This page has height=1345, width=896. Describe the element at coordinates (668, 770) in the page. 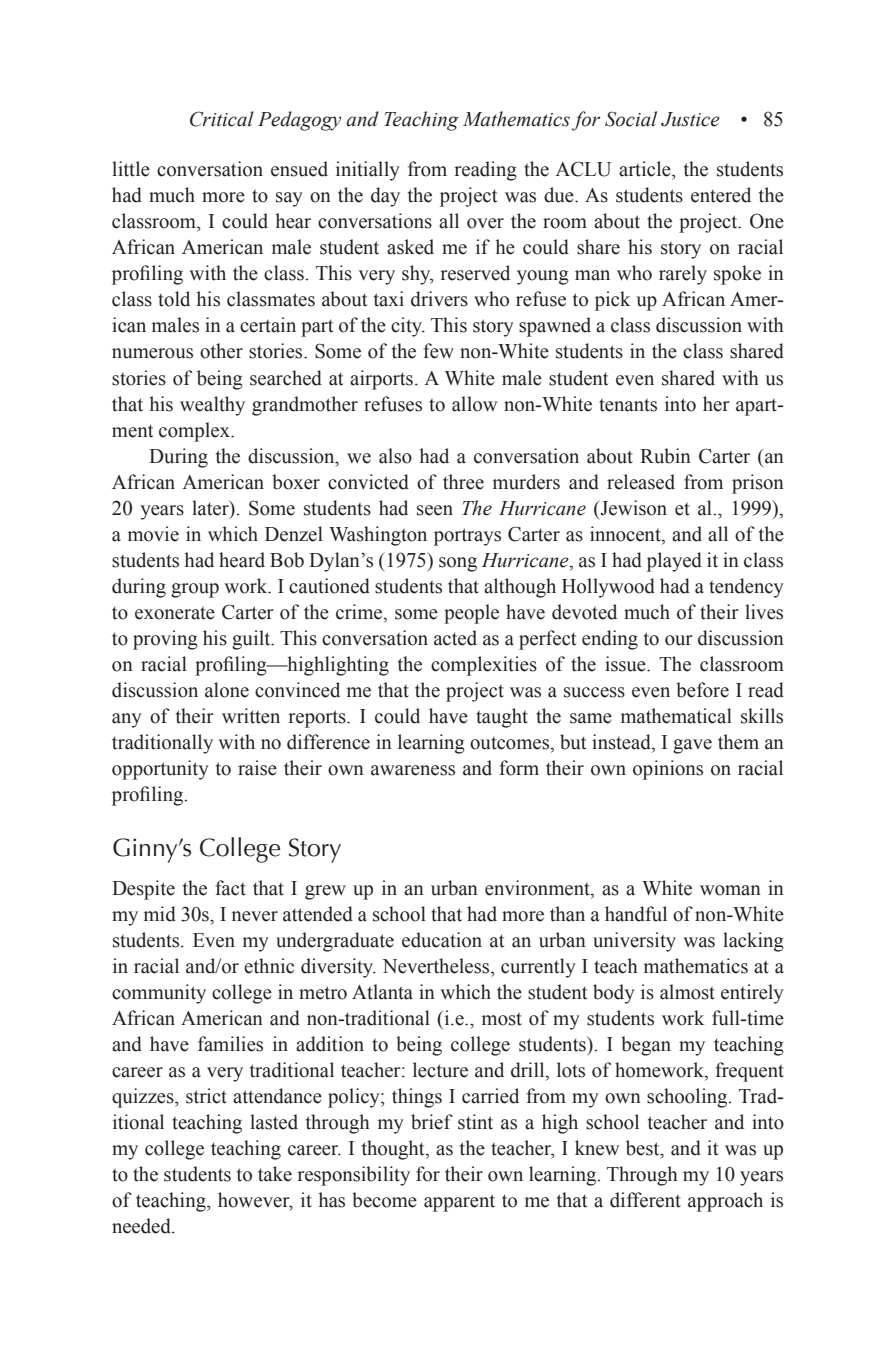

I see `opinions` at that location.
